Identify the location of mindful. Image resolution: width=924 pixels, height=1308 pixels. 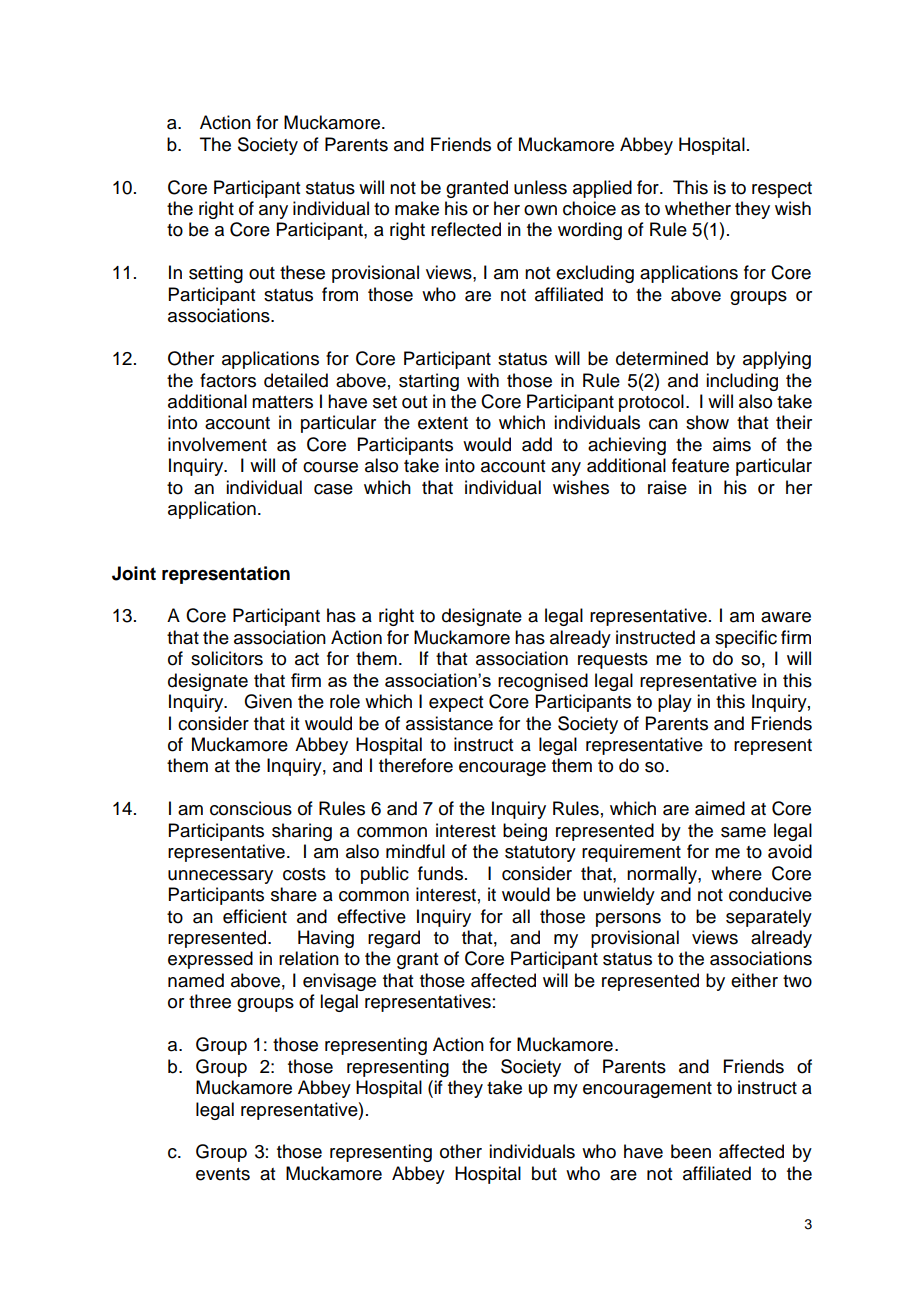
(415, 851).
